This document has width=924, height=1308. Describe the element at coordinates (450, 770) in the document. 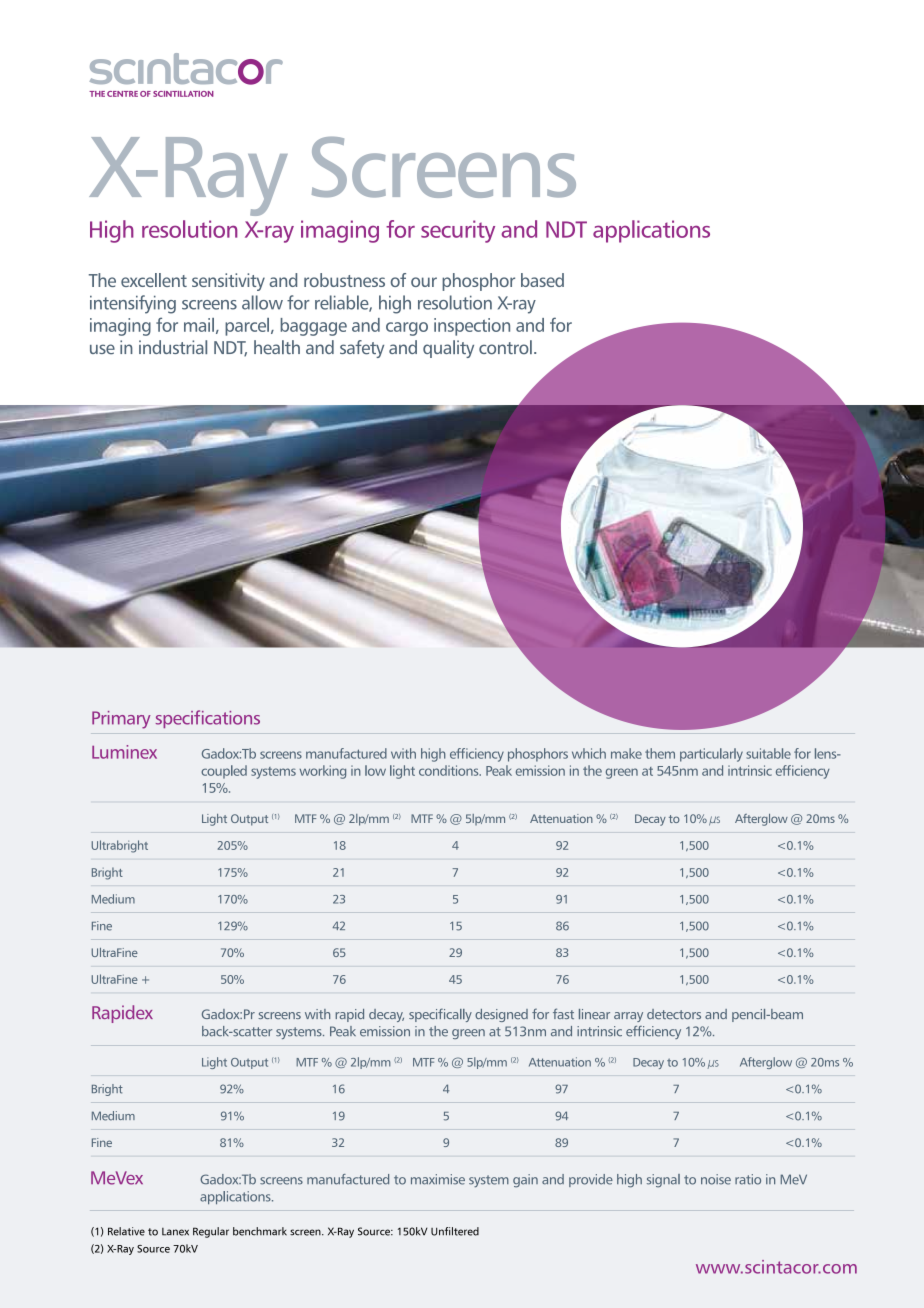

I see `conditions` at that location.
